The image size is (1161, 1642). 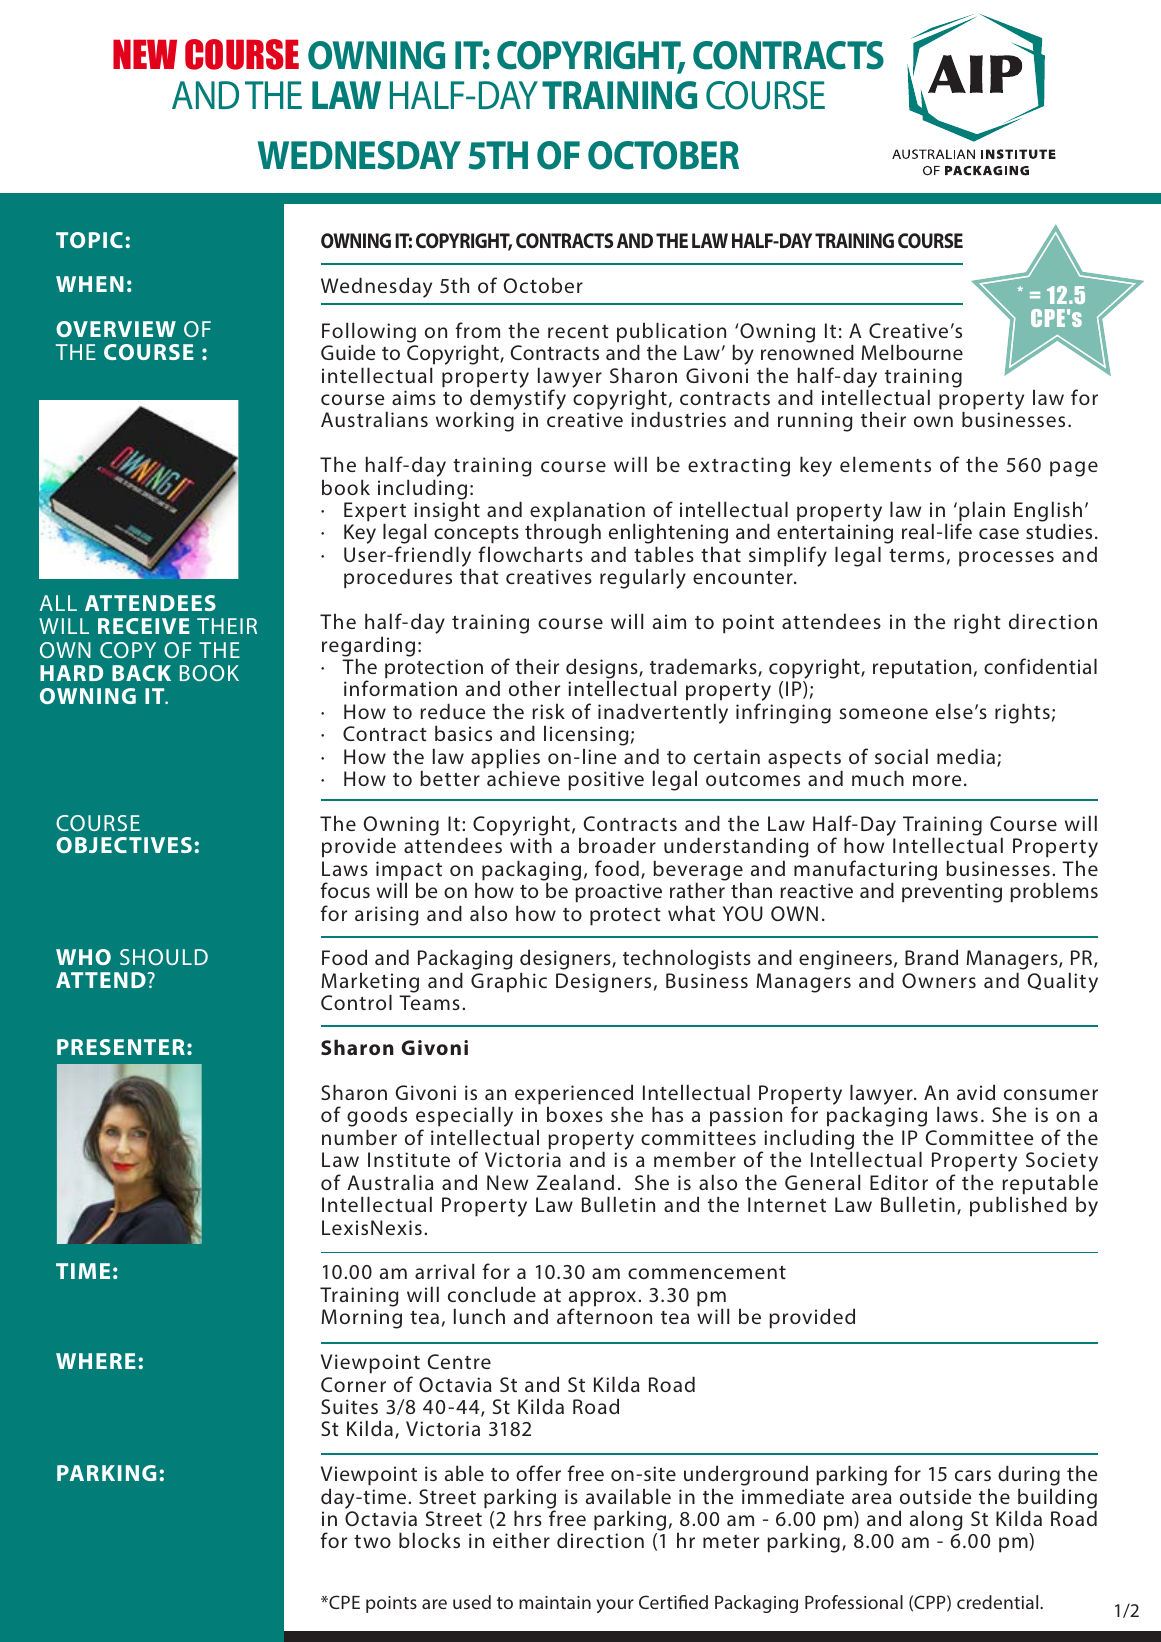 I want to click on recent, so click(x=578, y=331).
